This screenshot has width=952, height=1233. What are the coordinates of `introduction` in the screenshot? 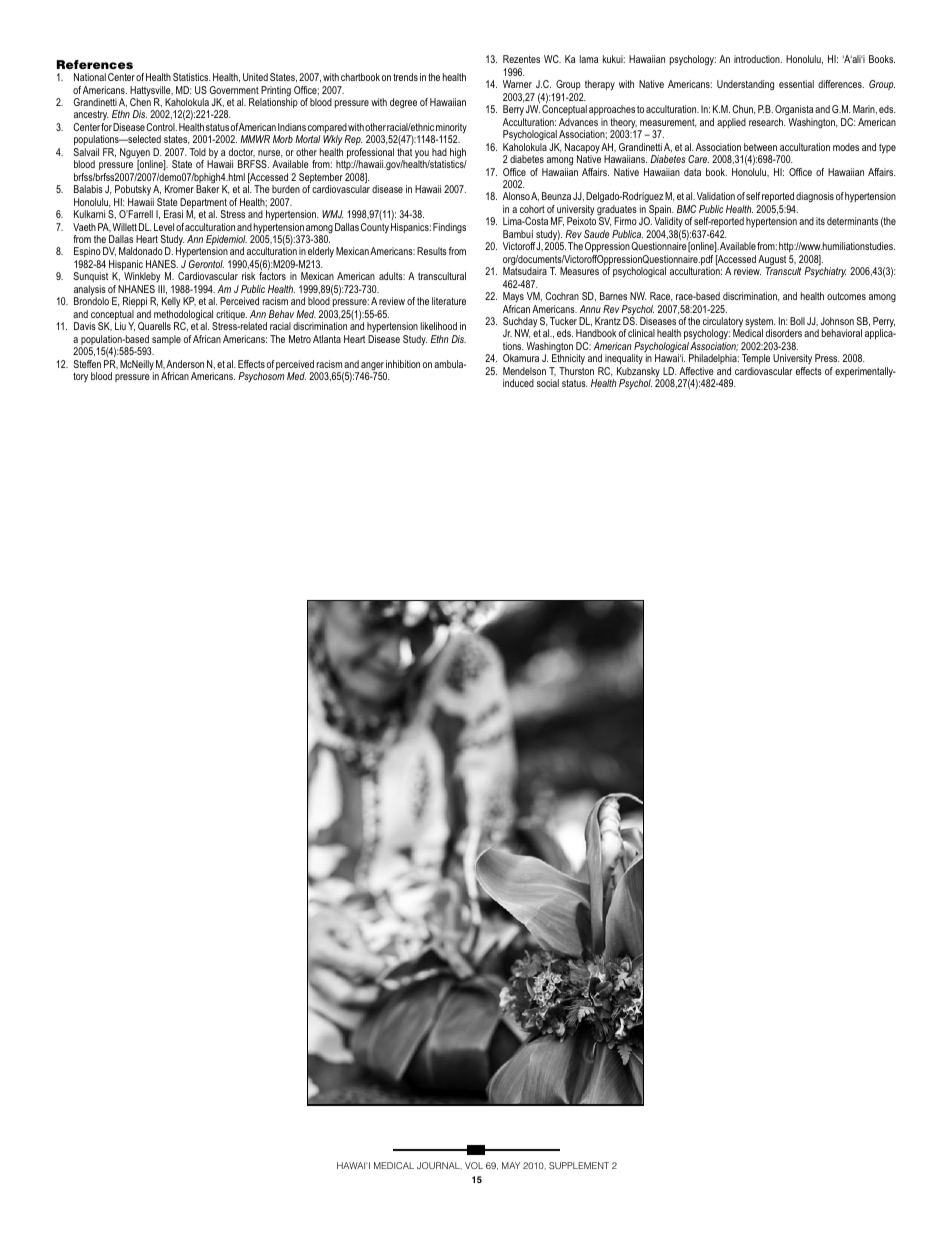 It's located at (758, 59).
